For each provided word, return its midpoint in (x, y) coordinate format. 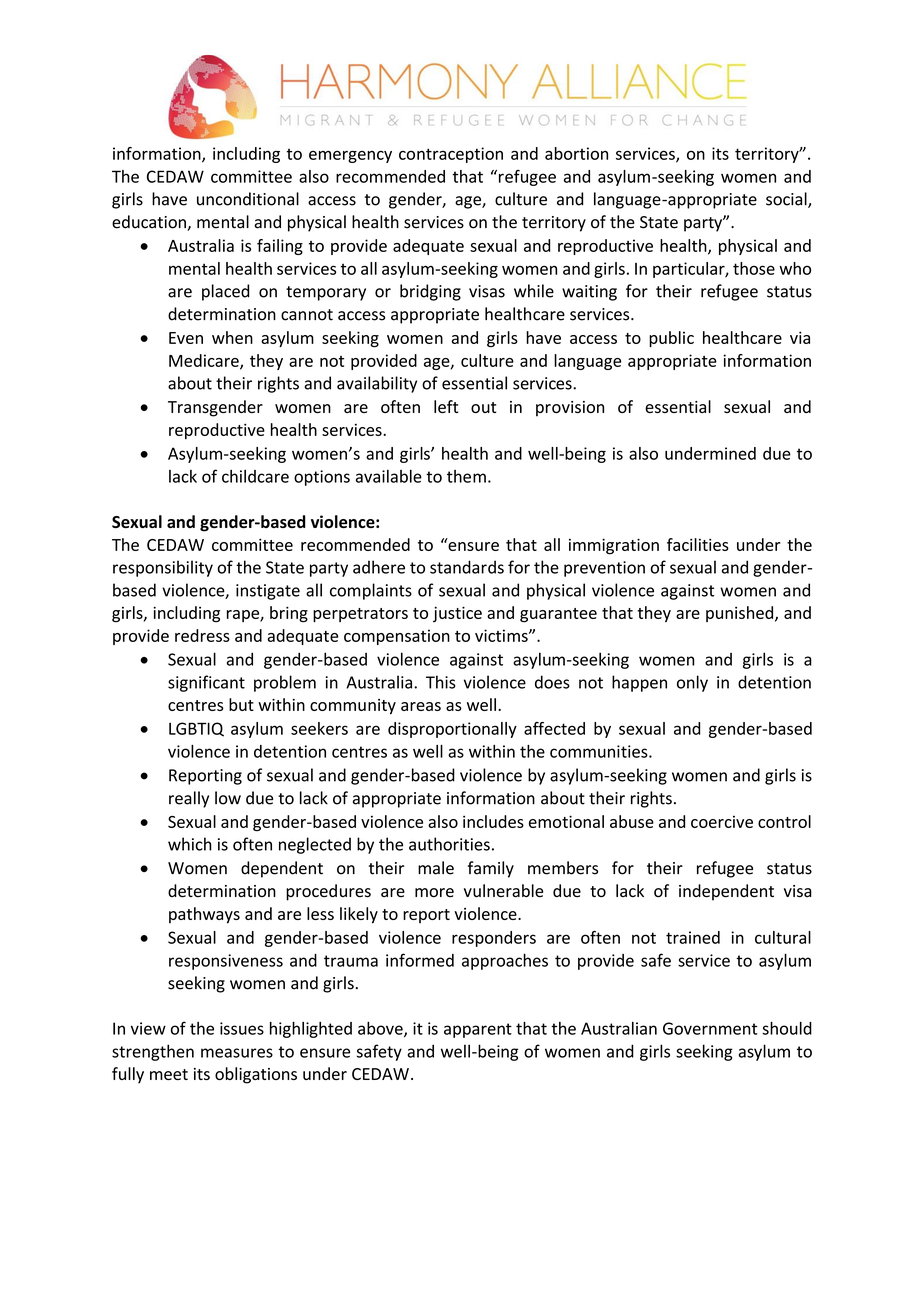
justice (457, 614)
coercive (722, 822)
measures (237, 1053)
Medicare (205, 361)
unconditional (248, 199)
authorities (449, 844)
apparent (478, 1030)
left (446, 406)
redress (202, 635)
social (787, 200)
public (671, 339)
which (190, 844)
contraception (451, 155)
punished (741, 614)
